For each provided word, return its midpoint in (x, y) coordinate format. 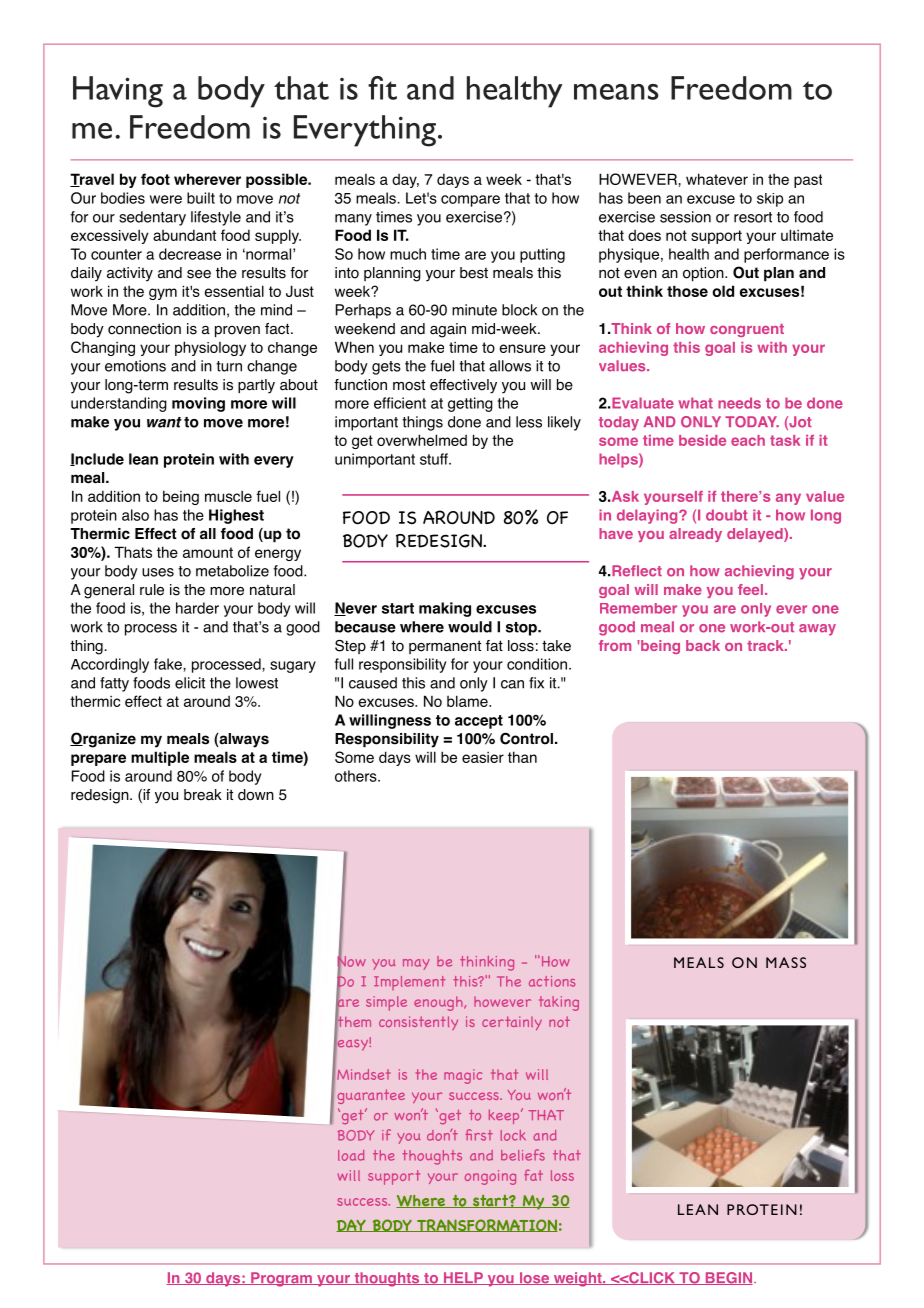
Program (281, 1279)
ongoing (490, 1177)
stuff (435, 459)
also (135, 515)
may (416, 964)
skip (770, 200)
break (203, 795)
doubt (727, 515)
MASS (786, 962)
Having (118, 92)
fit (382, 88)
